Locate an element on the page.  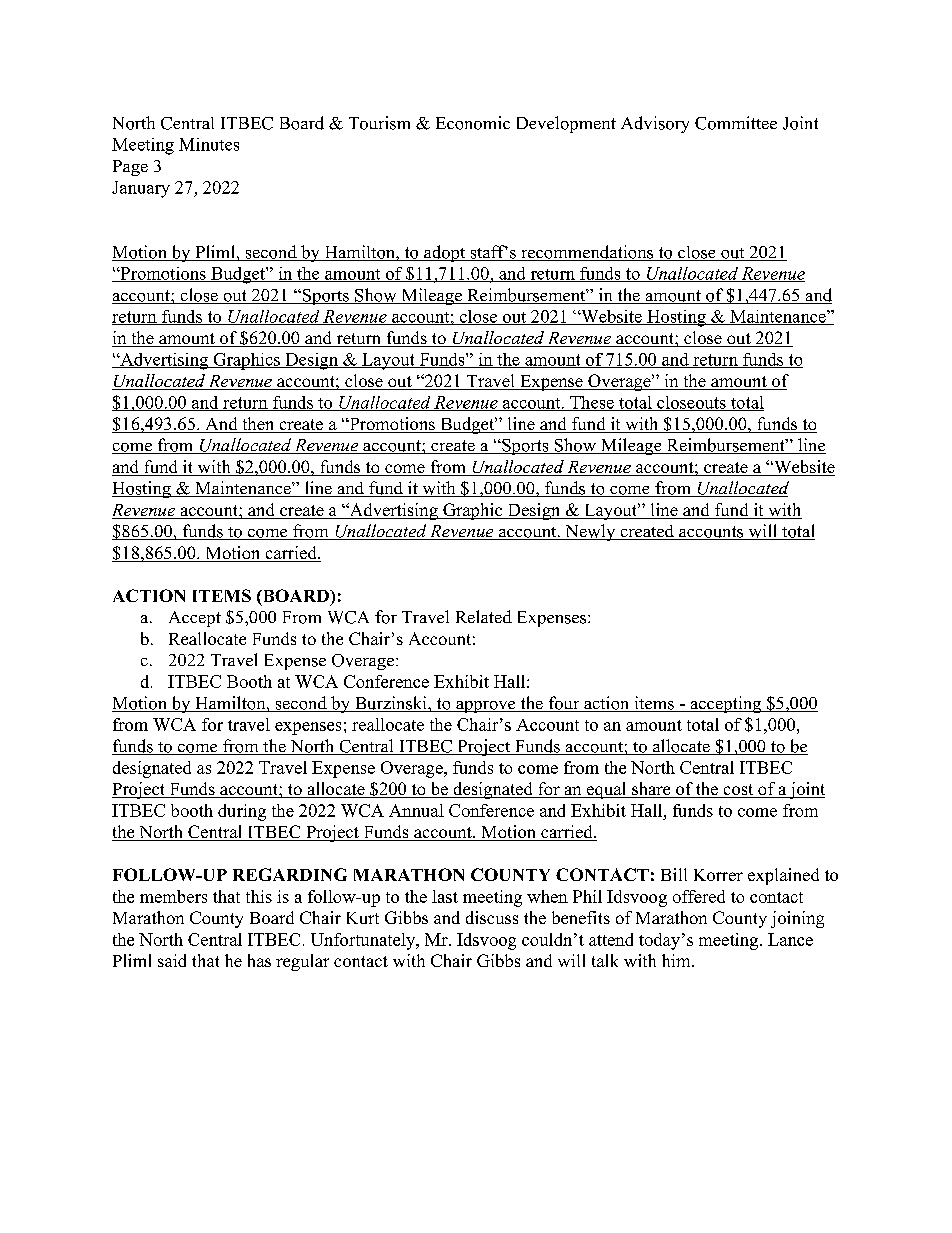
during is located at coordinates (242, 812).
